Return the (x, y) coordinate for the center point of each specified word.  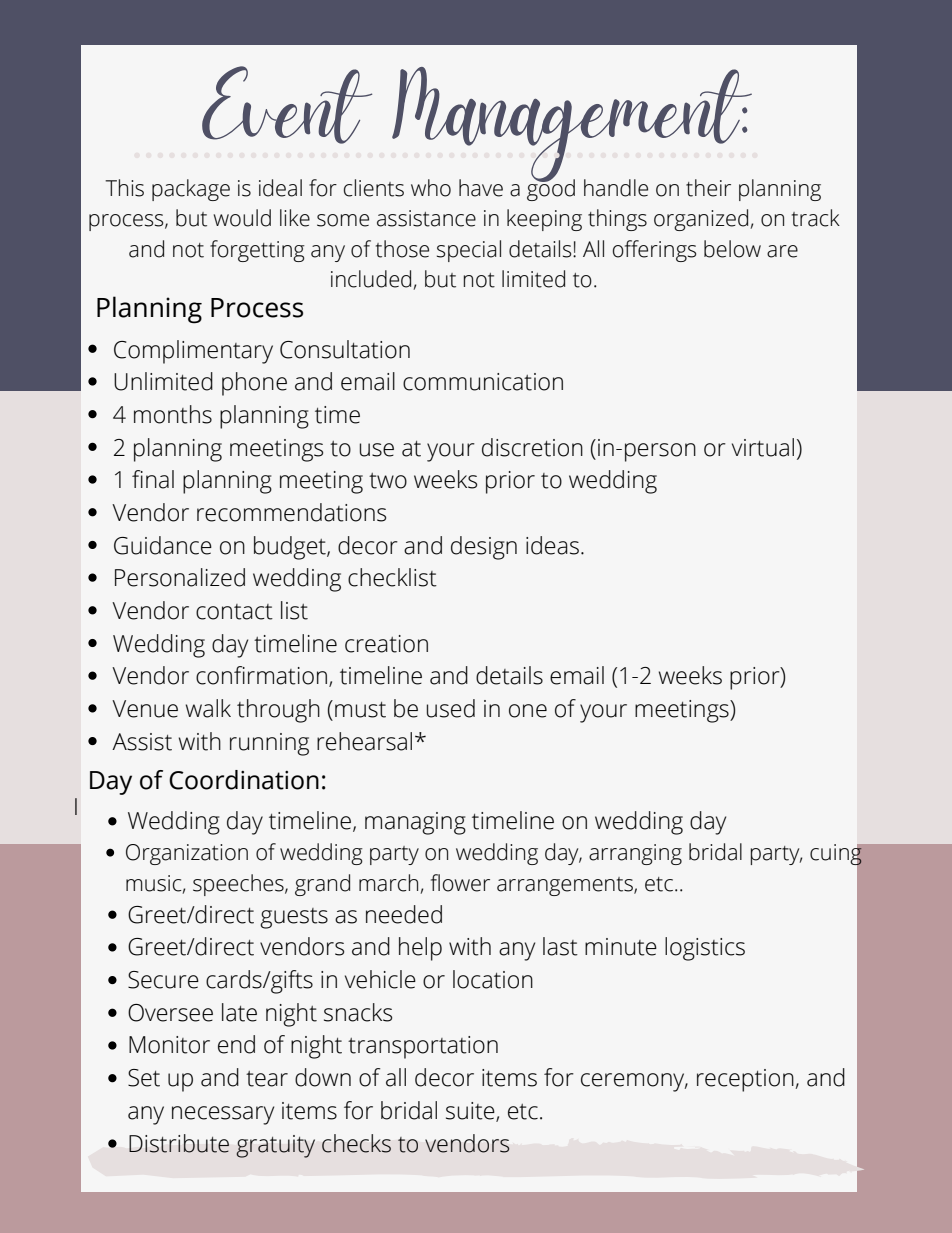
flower (460, 883)
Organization (187, 854)
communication (483, 382)
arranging (635, 854)
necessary (223, 1115)
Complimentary (193, 352)
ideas (552, 545)
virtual (763, 447)
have (481, 188)
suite (471, 1112)
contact (234, 612)
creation (386, 644)
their (708, 188)
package (191, 190)
